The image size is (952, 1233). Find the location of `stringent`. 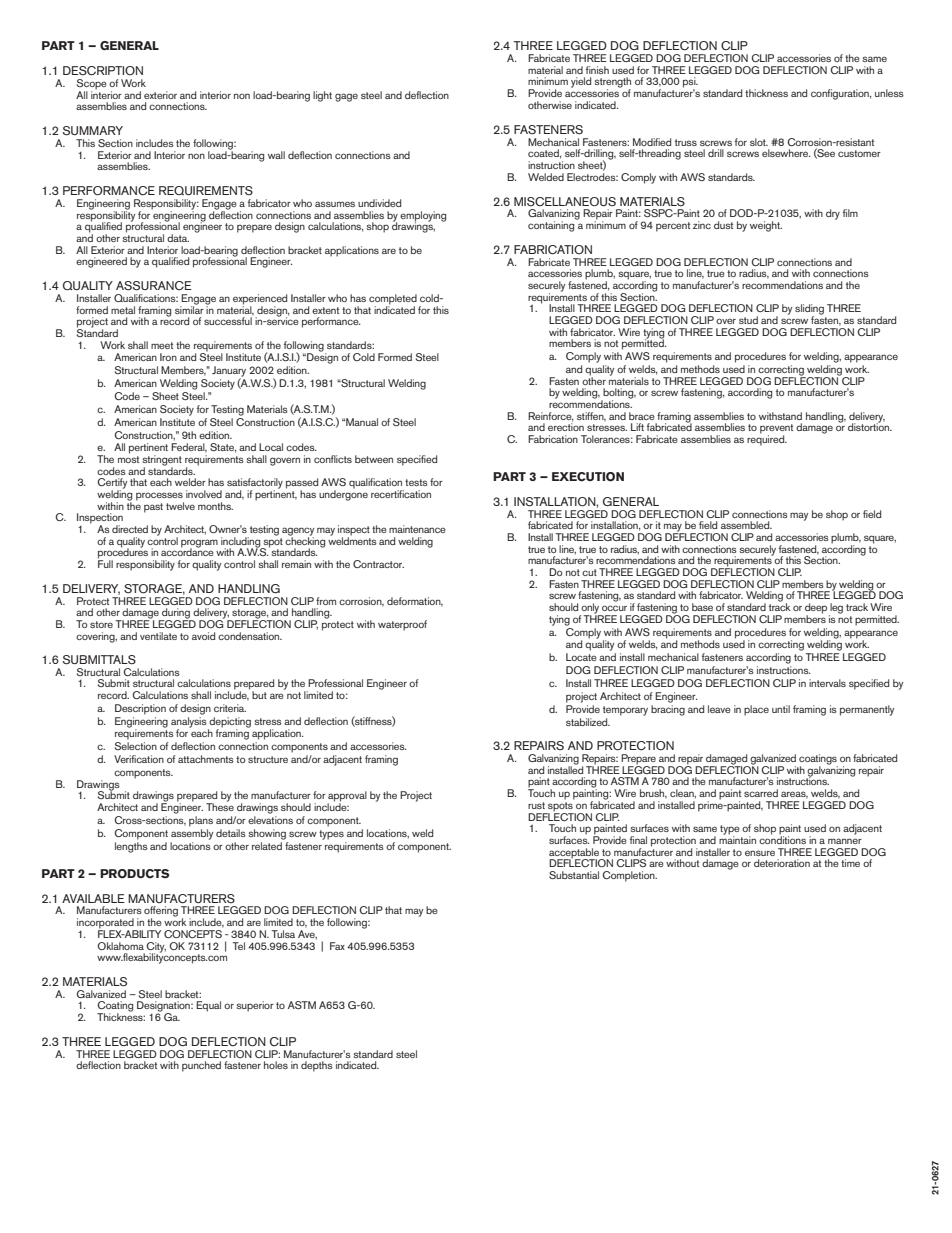

stringent is located at coordinates (162, 461).
